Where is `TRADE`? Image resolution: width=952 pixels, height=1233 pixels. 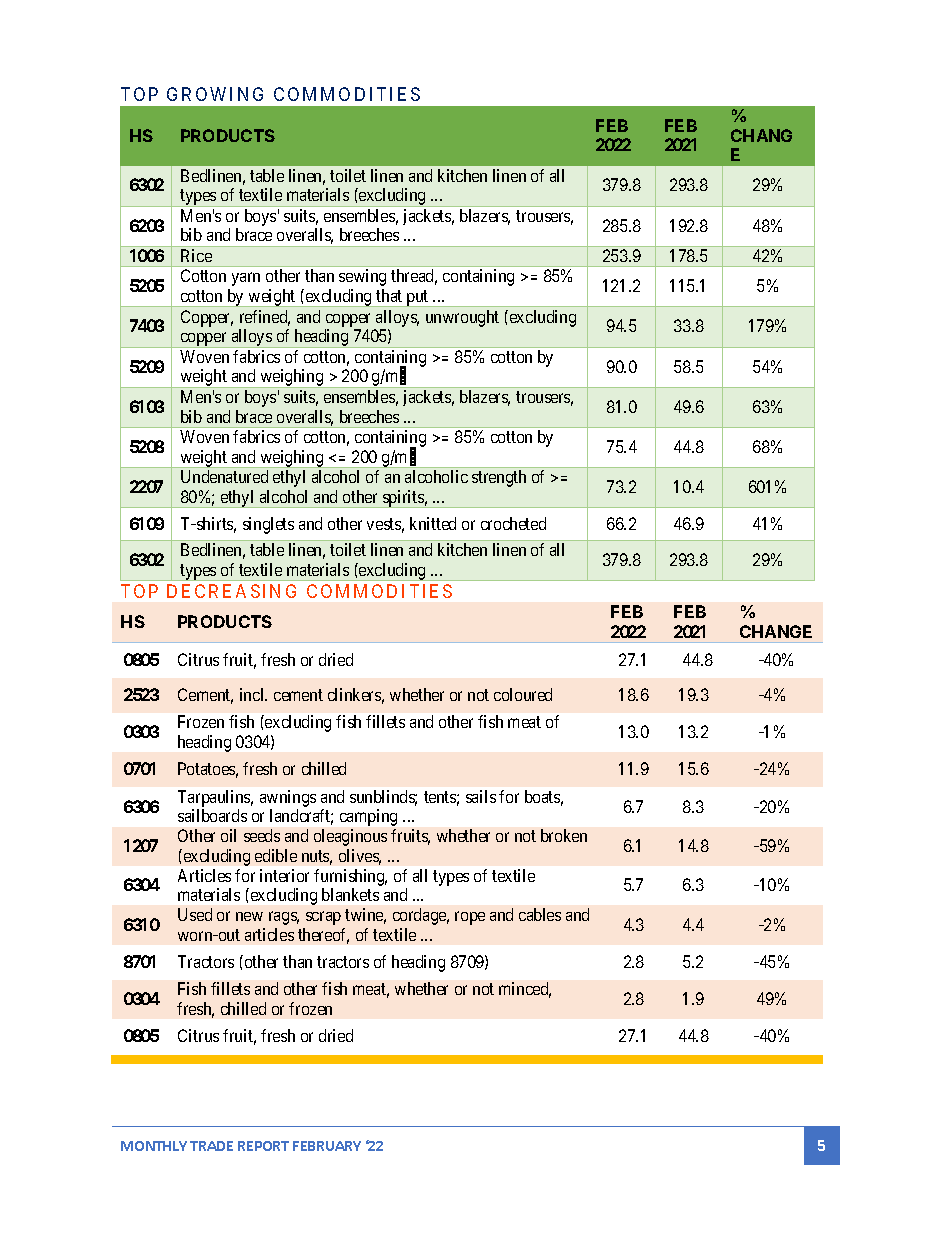 TRADE is located at coordinates (211, 1146).
